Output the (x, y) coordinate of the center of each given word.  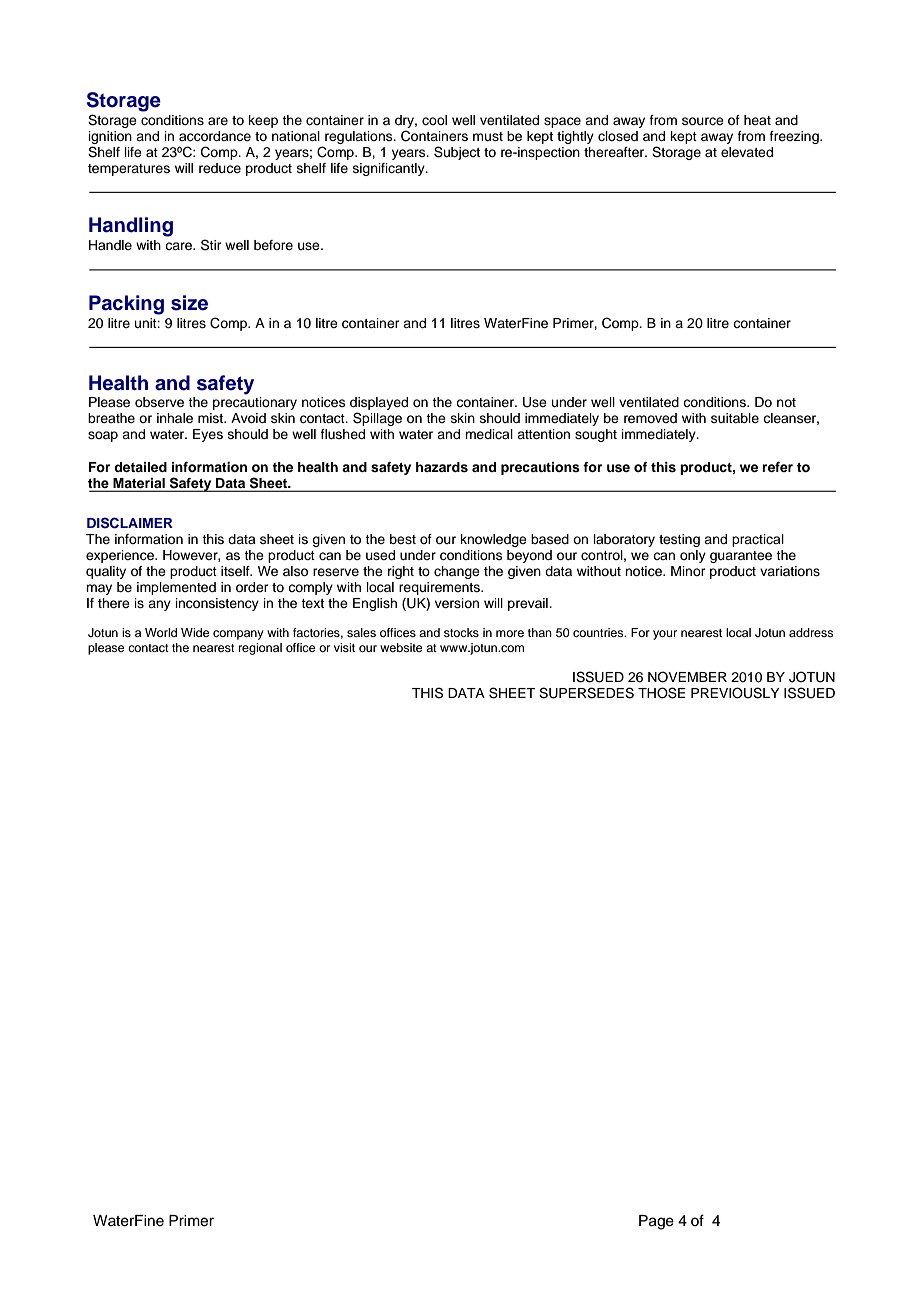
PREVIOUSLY (735, 693)
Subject (457, 153)
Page (656, 1222)
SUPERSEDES (586, 693)
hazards (442, 467)
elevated (747, 152)
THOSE (662, 693)
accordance (215, 136)
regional (260, 649)
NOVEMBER (687, 677)
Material (139, 483)
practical (758, 540)
